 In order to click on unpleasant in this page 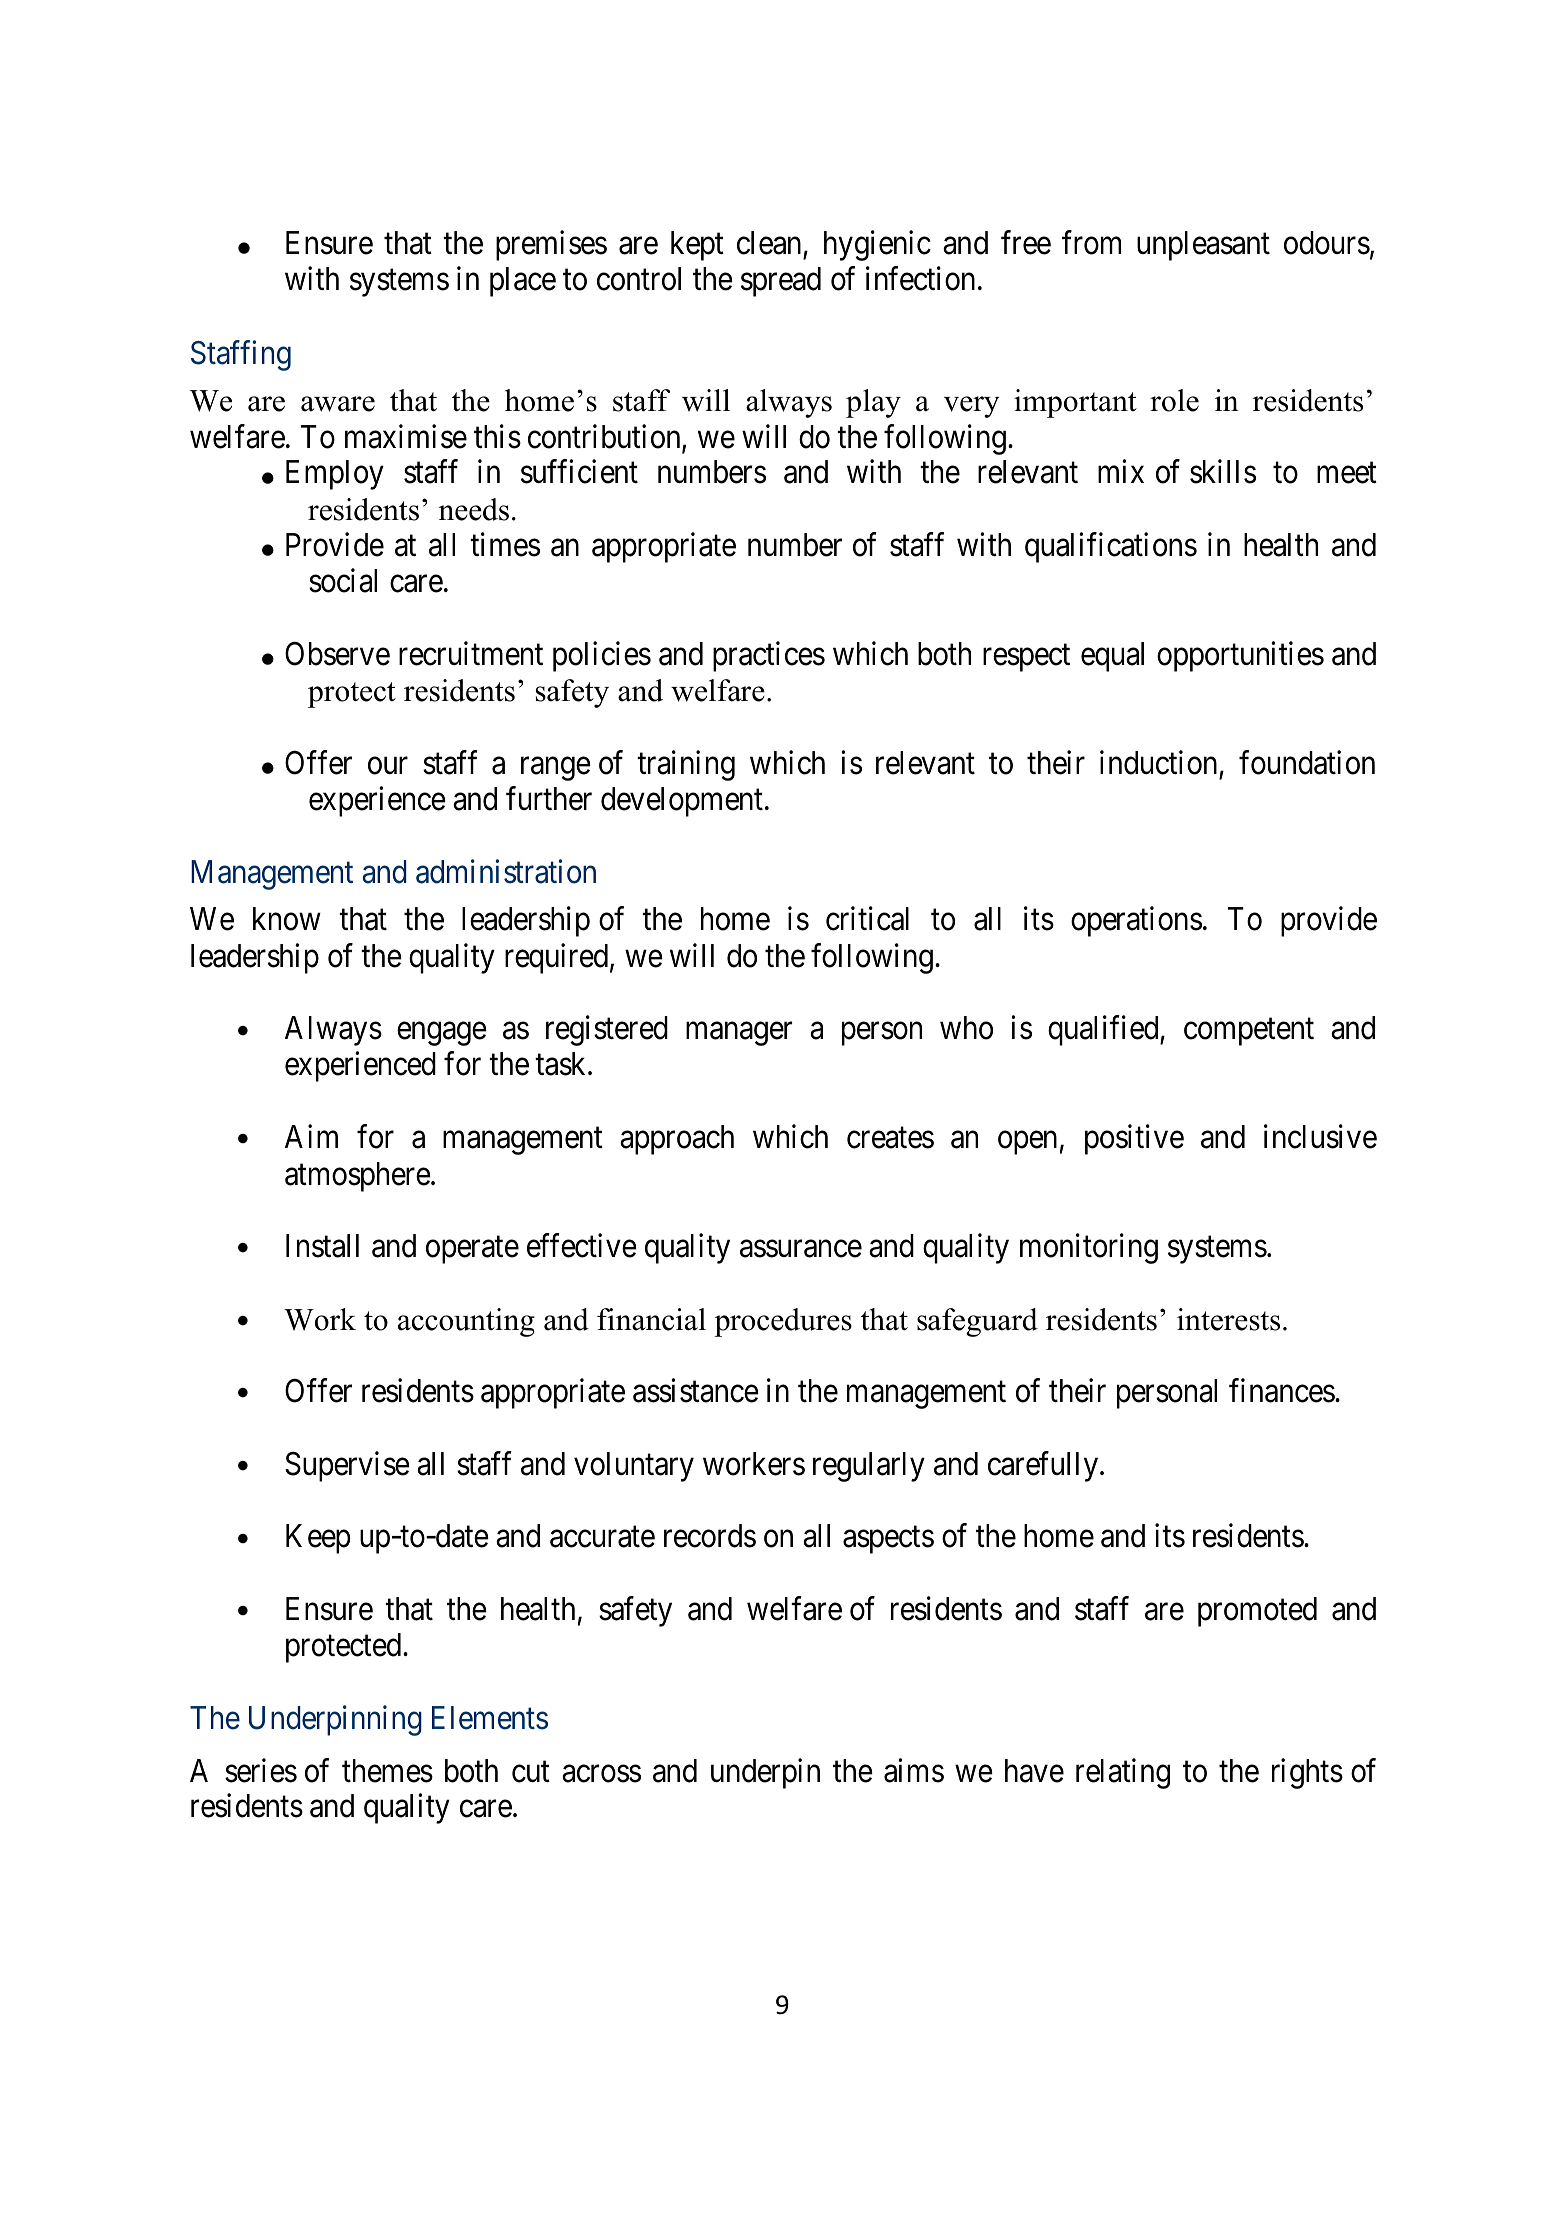, I will do `click(1203, 246)`.
